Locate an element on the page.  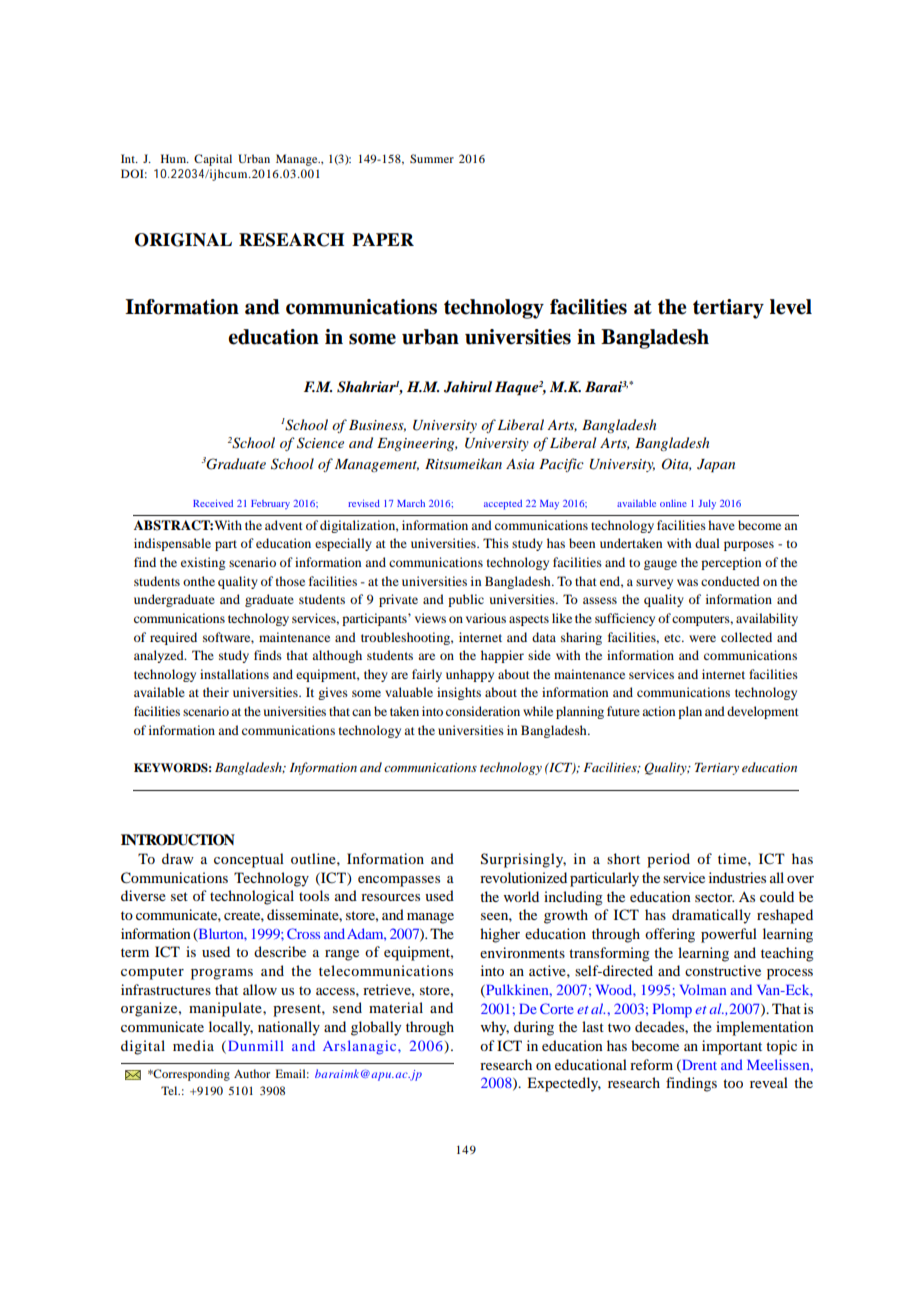
ORIGINAL is located at coordinates (183, 240).
